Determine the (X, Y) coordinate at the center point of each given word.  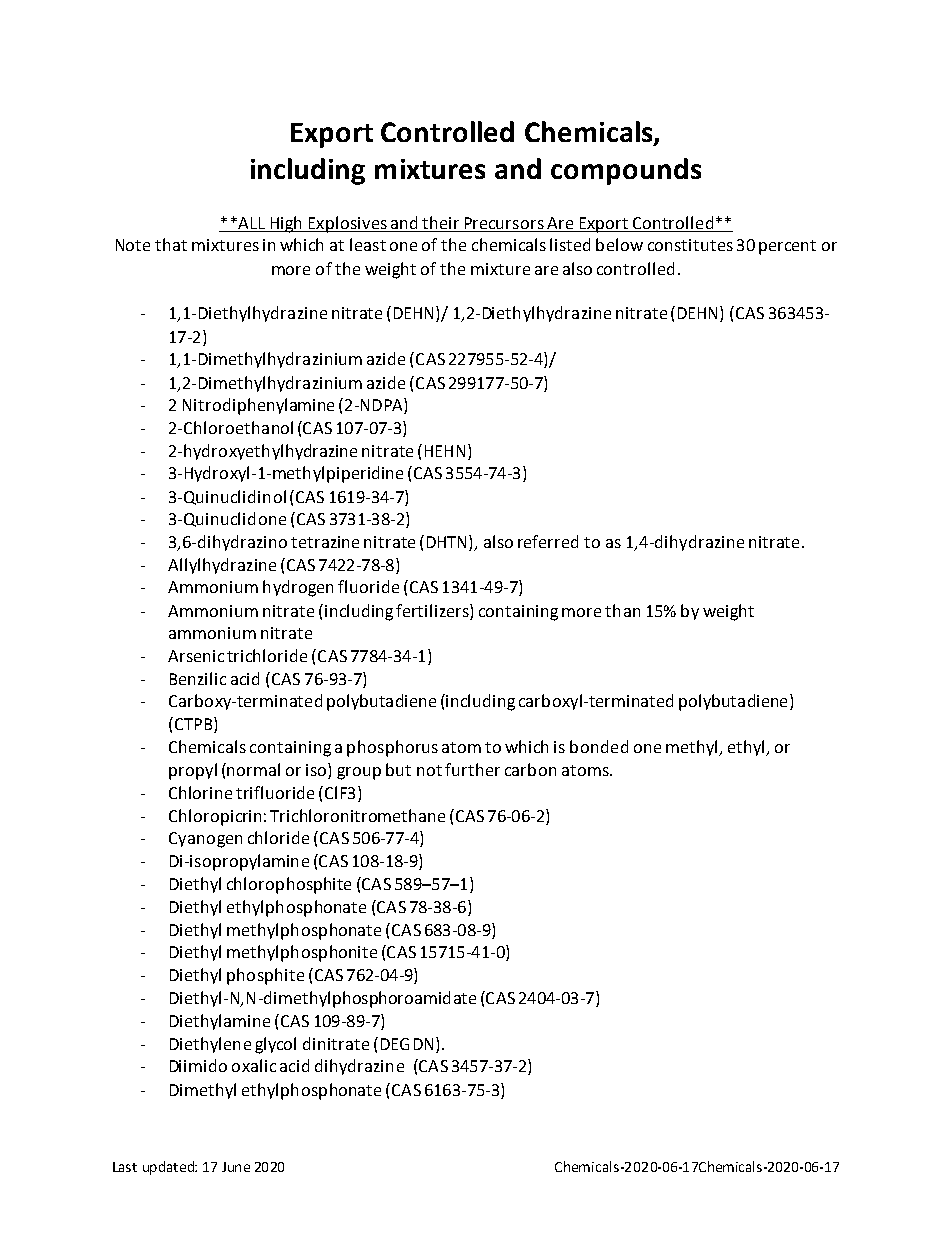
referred (548, 541)
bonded (599, 746)
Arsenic (196, 656)
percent (787, 247)
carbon (530, 769)
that (171, 244)
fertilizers (433, 610)
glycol (275, 1045)
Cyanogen (205, 840)
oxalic (254, 1065)
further (472, 769)
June (236, 1167)
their (440, 222)
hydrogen (298, 588)
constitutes (690, 245)
